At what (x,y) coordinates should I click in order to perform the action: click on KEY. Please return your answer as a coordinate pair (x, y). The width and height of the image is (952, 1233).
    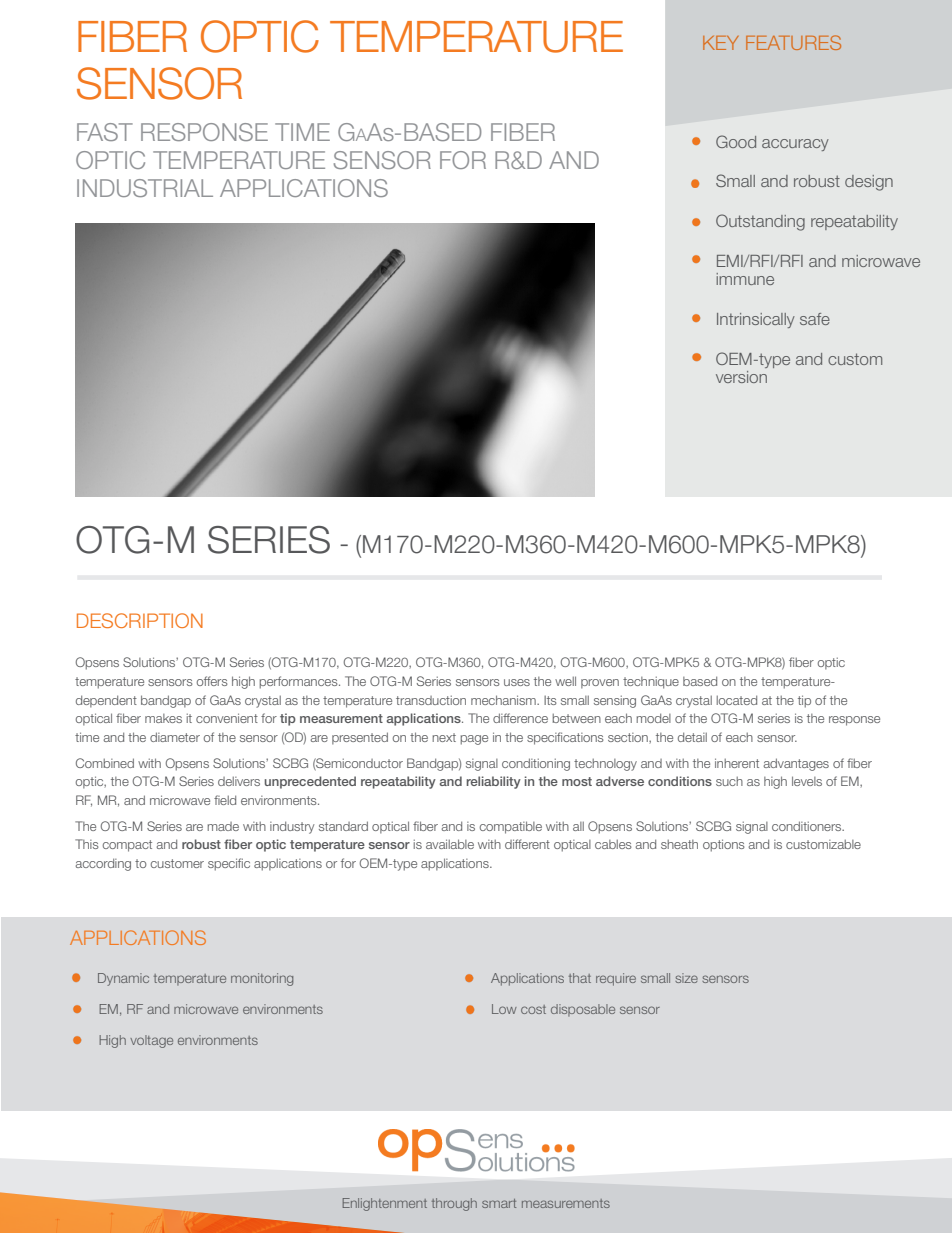
    Looking at the image, I should click on (721, 43).
